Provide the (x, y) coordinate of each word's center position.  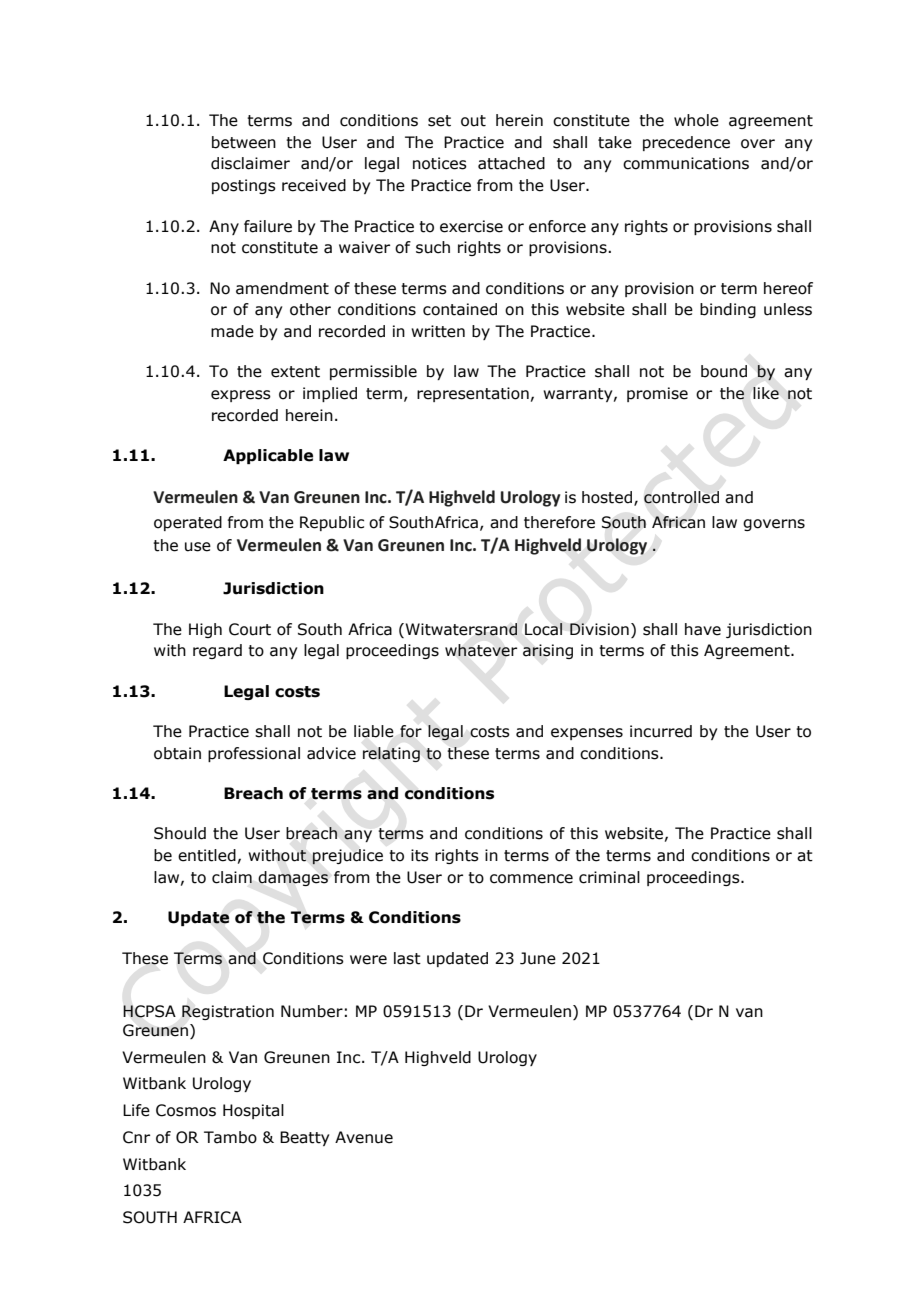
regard (217, 651)
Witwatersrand (460, 629)
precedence (686, 143)
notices (440, 163)
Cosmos (186, 1110)
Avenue (364, 1137)
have (703, 629)
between (244, 142)
